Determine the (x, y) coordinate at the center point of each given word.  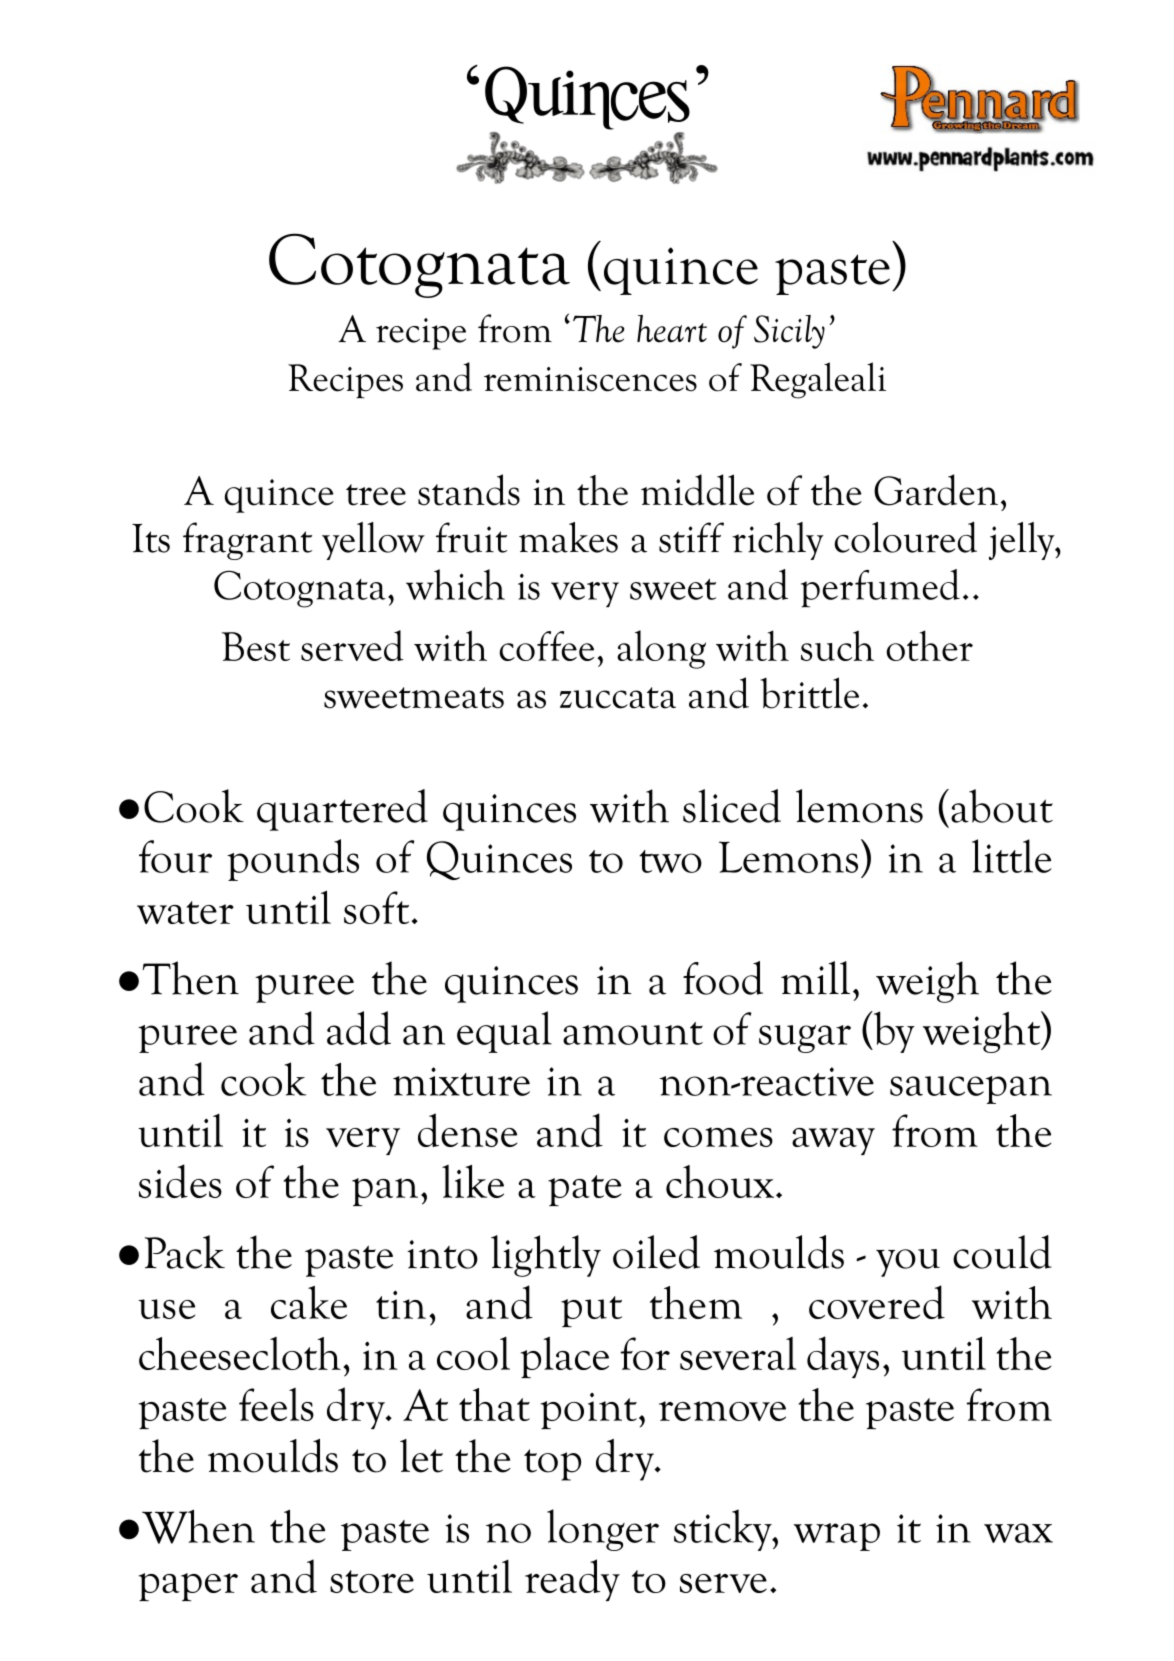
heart (672, 329)
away (833, 1141)
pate (584, 1190)
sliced (732, 806)
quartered (342, 810)
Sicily (789, 332)
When (198, 1527)
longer (603, 1530)
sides (180, 1181)
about (1002, 806)
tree (376, 495)
